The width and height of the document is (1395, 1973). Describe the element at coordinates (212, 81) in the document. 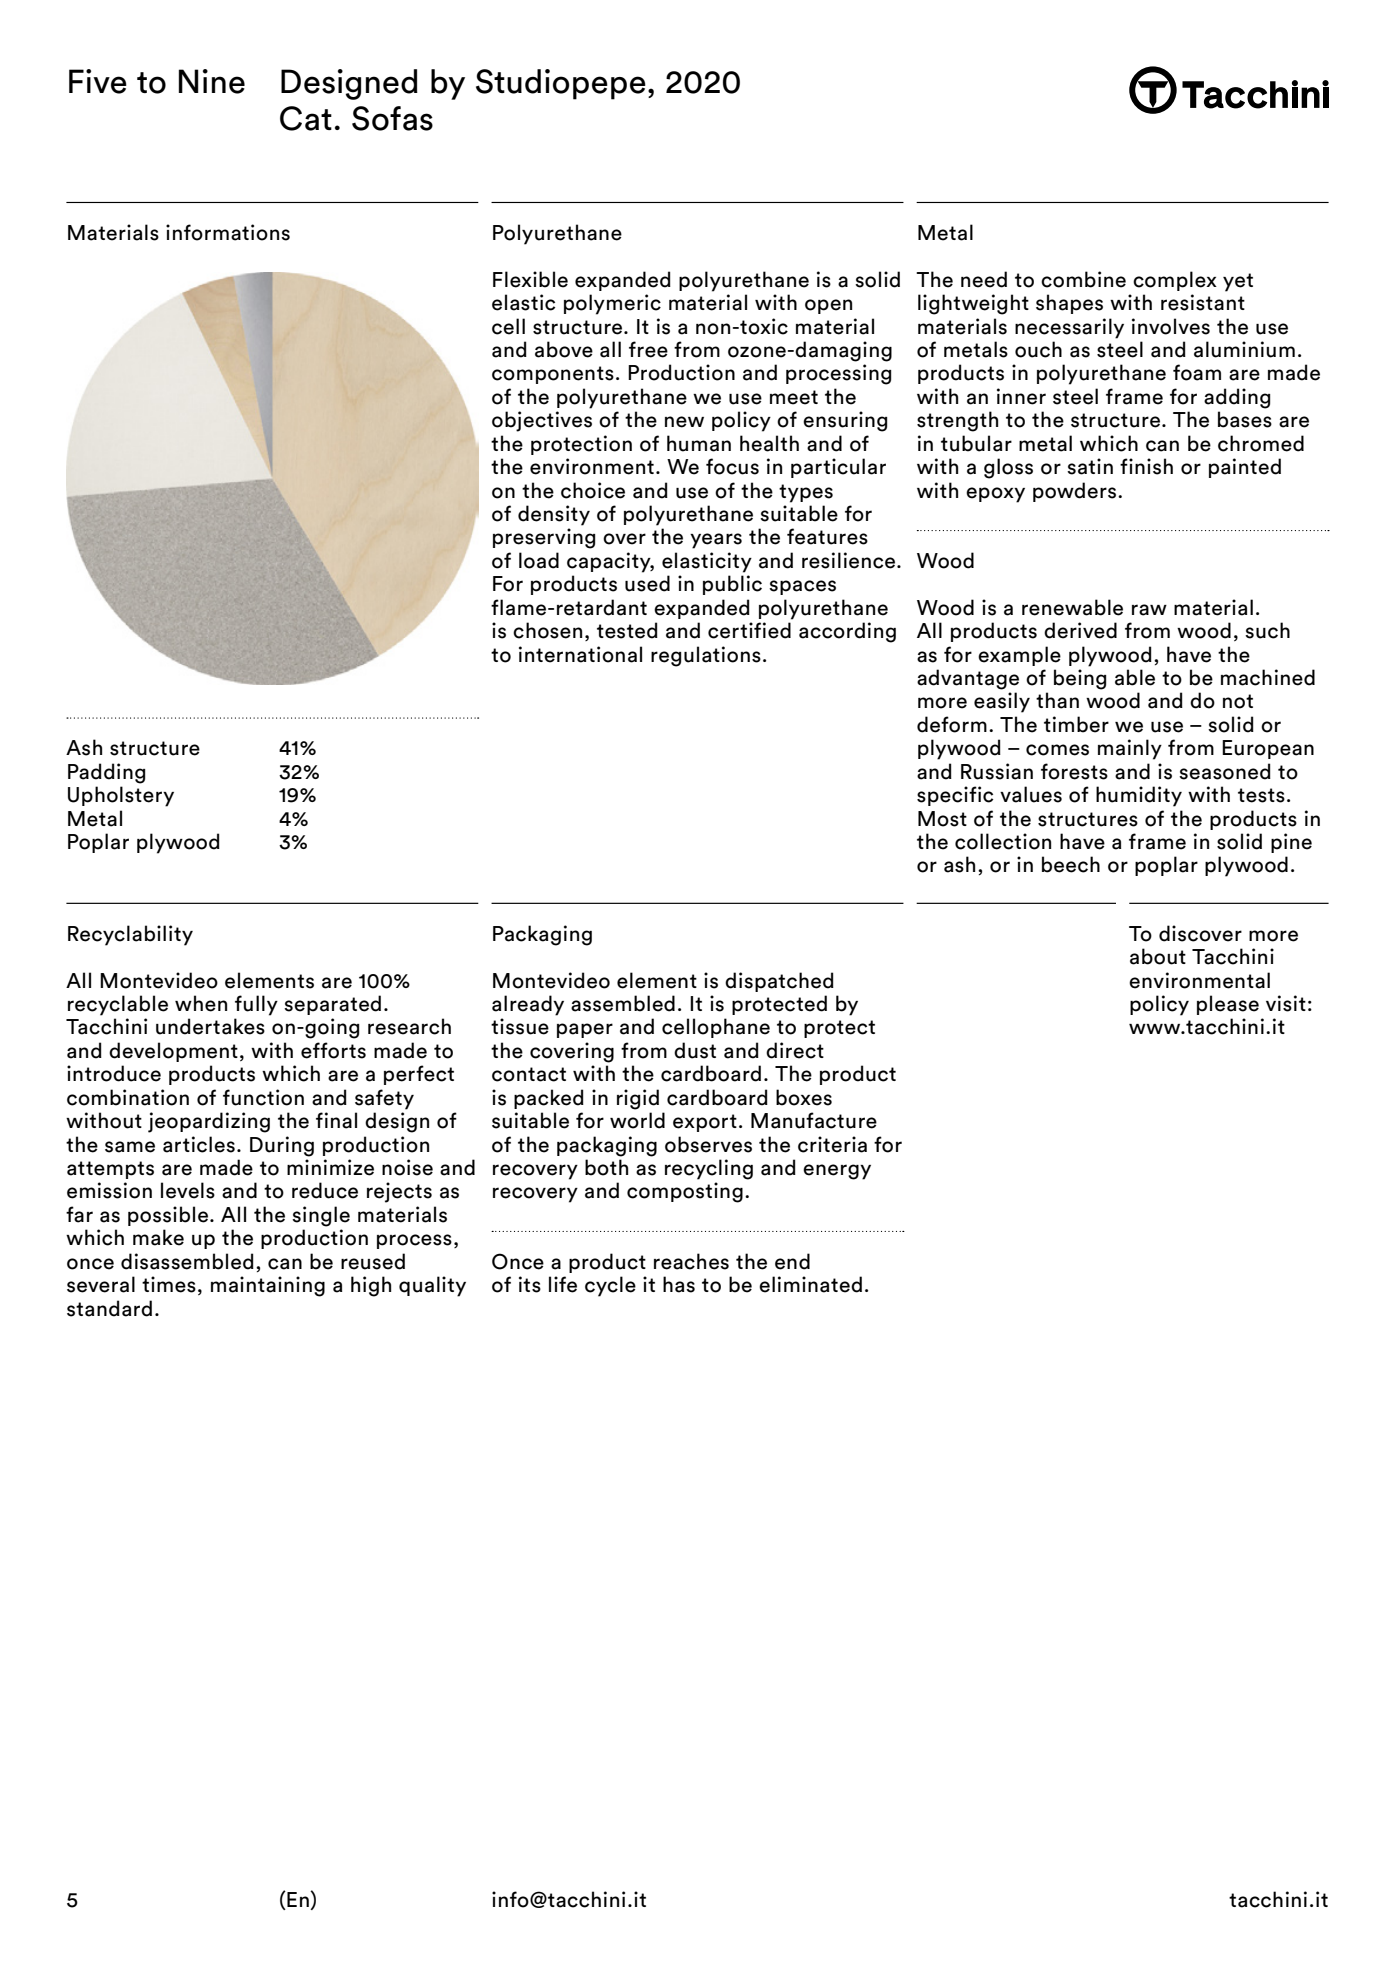

I see `Nine` at that location.
